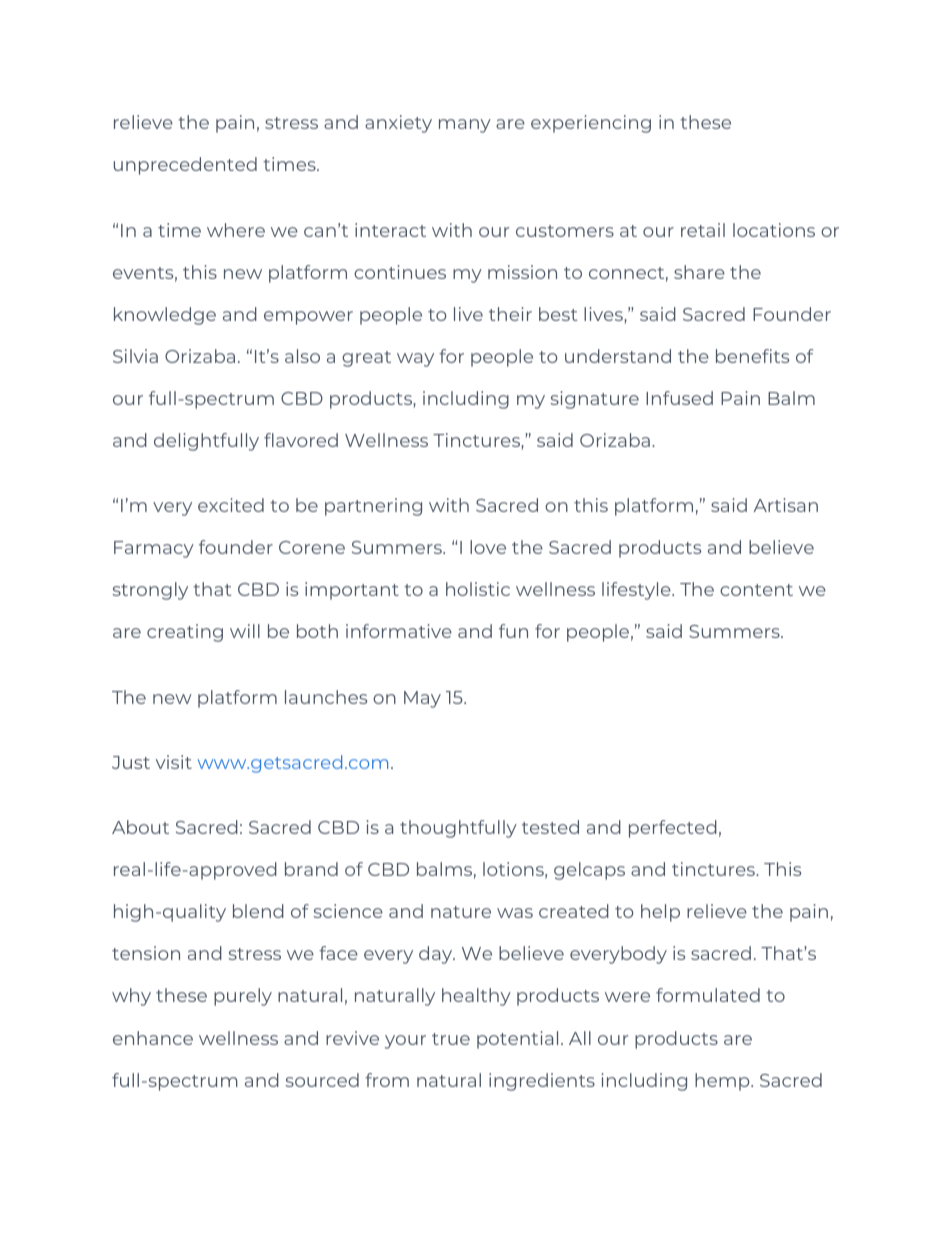  I want to click on was, so click(515, 913).
